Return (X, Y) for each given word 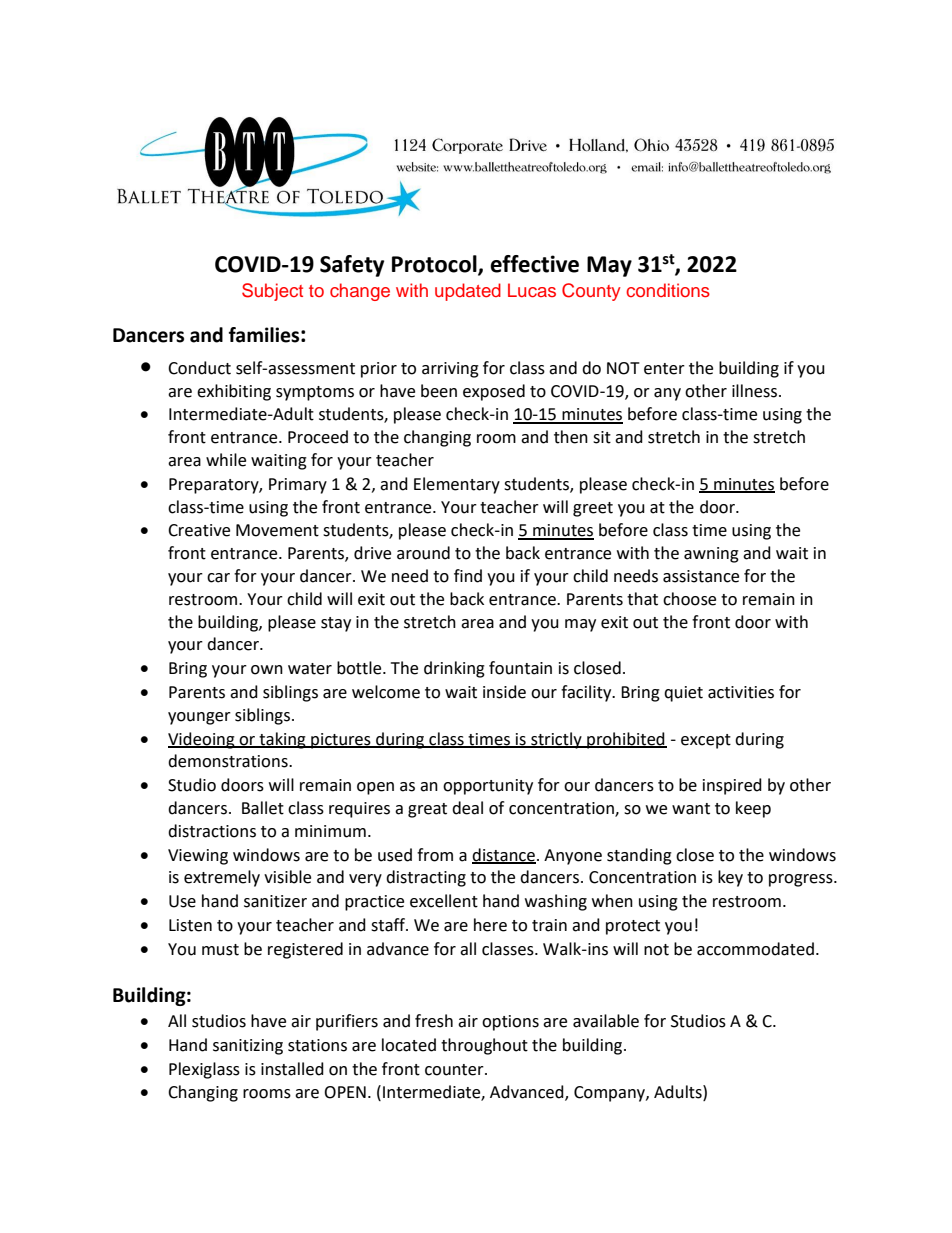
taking (282, 740)
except (706, 741)
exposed (494, 392)
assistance (701, 576)
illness (756, 391)
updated (468, 292)
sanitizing (248, 1047)
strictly (556, 740)
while (226, 460)
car (218, 578)
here (490, 925)
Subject (272, 292)
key (730, 878)
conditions (668, 290)
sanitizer (275, 901)
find (468, 576)
